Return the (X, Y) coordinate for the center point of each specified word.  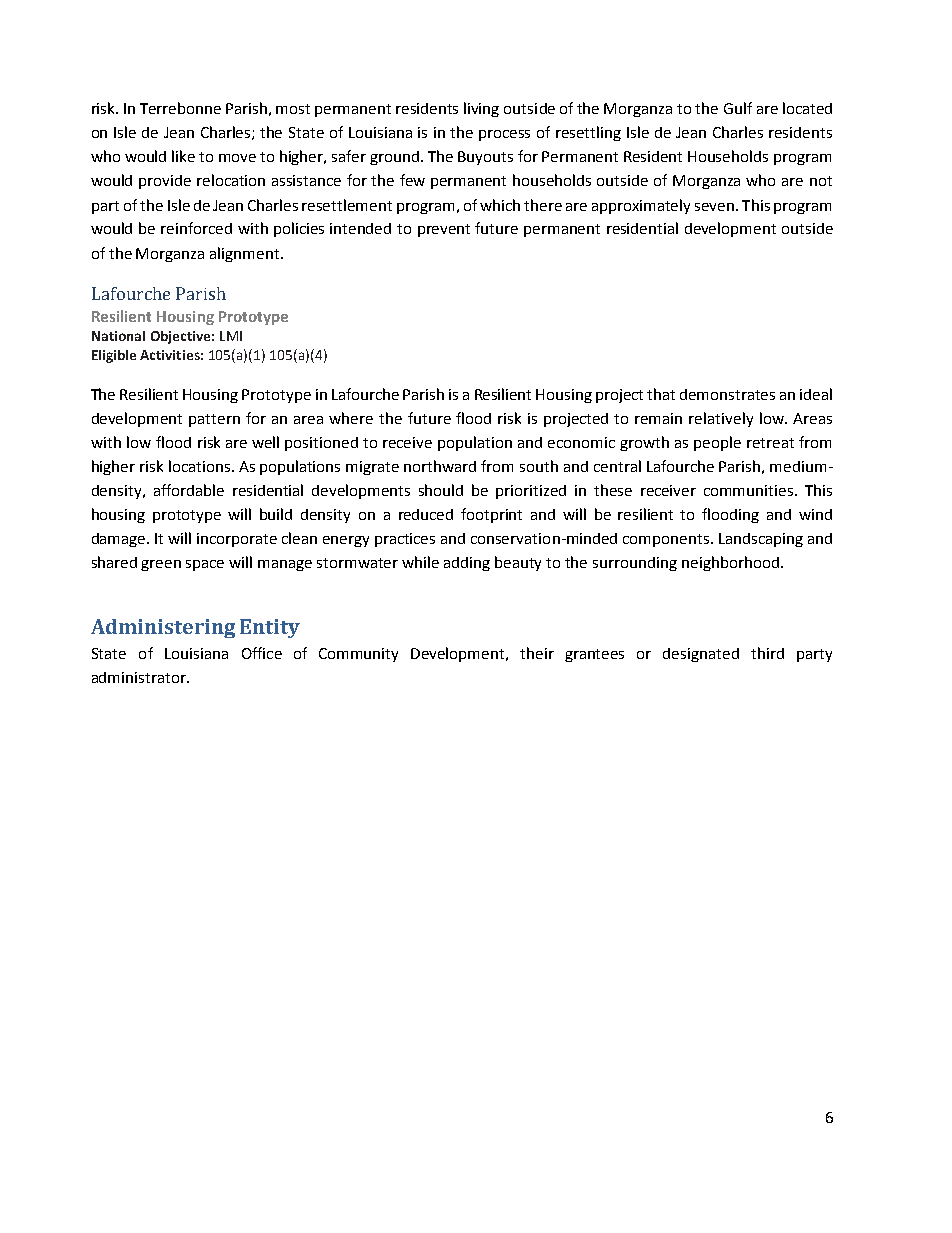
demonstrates (727, 394)
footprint (491, 515)
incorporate (237, 540)
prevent (444, 230)
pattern (214, 420)
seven (714, 207)
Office (262, 653)
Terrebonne (180, 108)
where (351, 418)
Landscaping (761, 540)
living (481, 109)
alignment (246, 254)
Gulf (738, 108)
